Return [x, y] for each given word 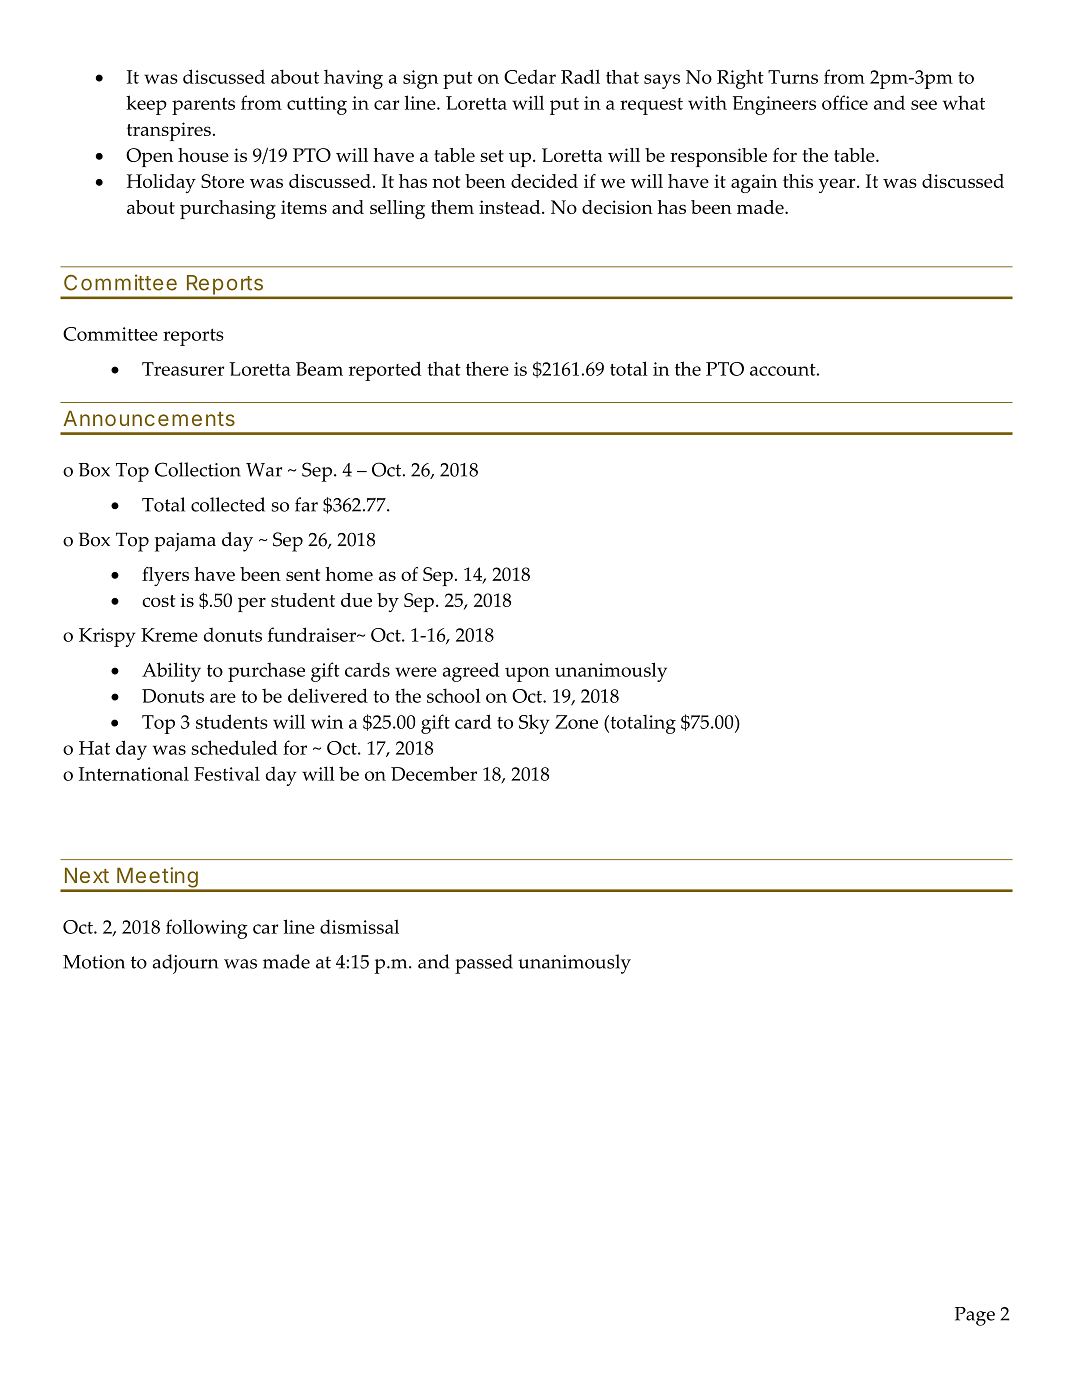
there [487, 368]
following [207, 929]
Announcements [149, 418]
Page [975, 1316]
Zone [576, 722]
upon [527, 674]
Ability [171, 672]
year [838, 185]
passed [484, 964]
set [492, 156]
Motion [94, 962]
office [845, 102]
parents [203, 106]
